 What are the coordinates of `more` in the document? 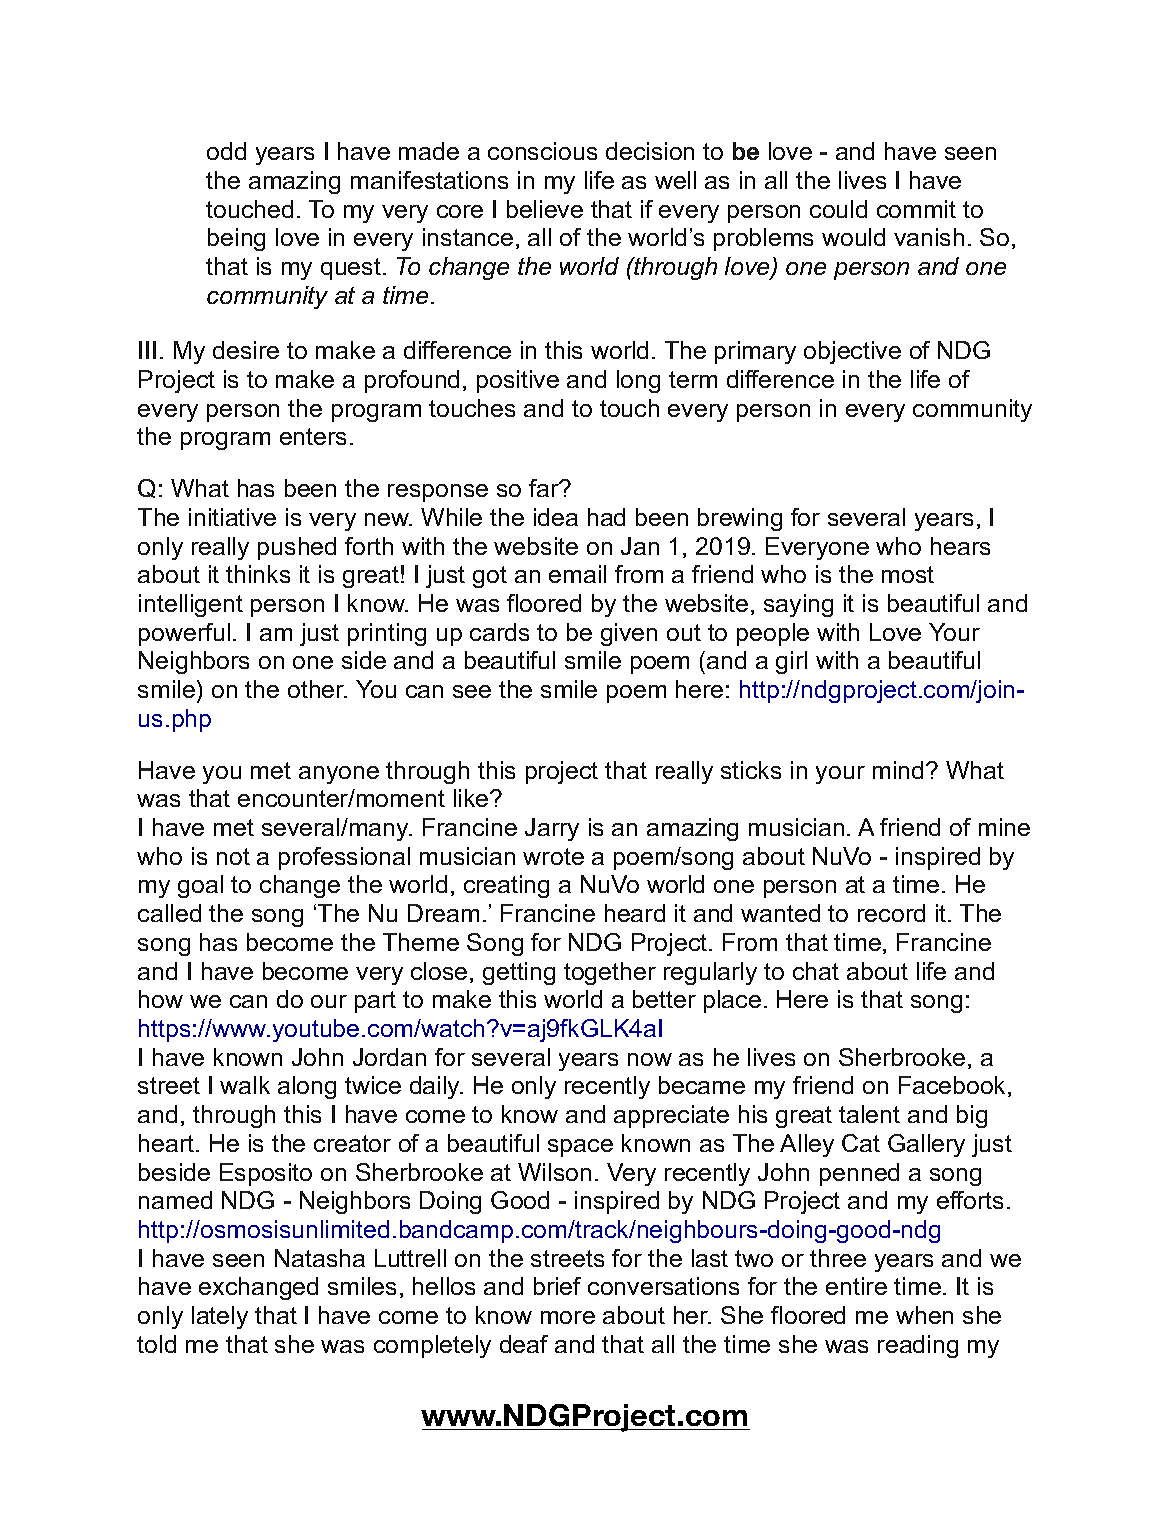 It's located at (568, 1317).
